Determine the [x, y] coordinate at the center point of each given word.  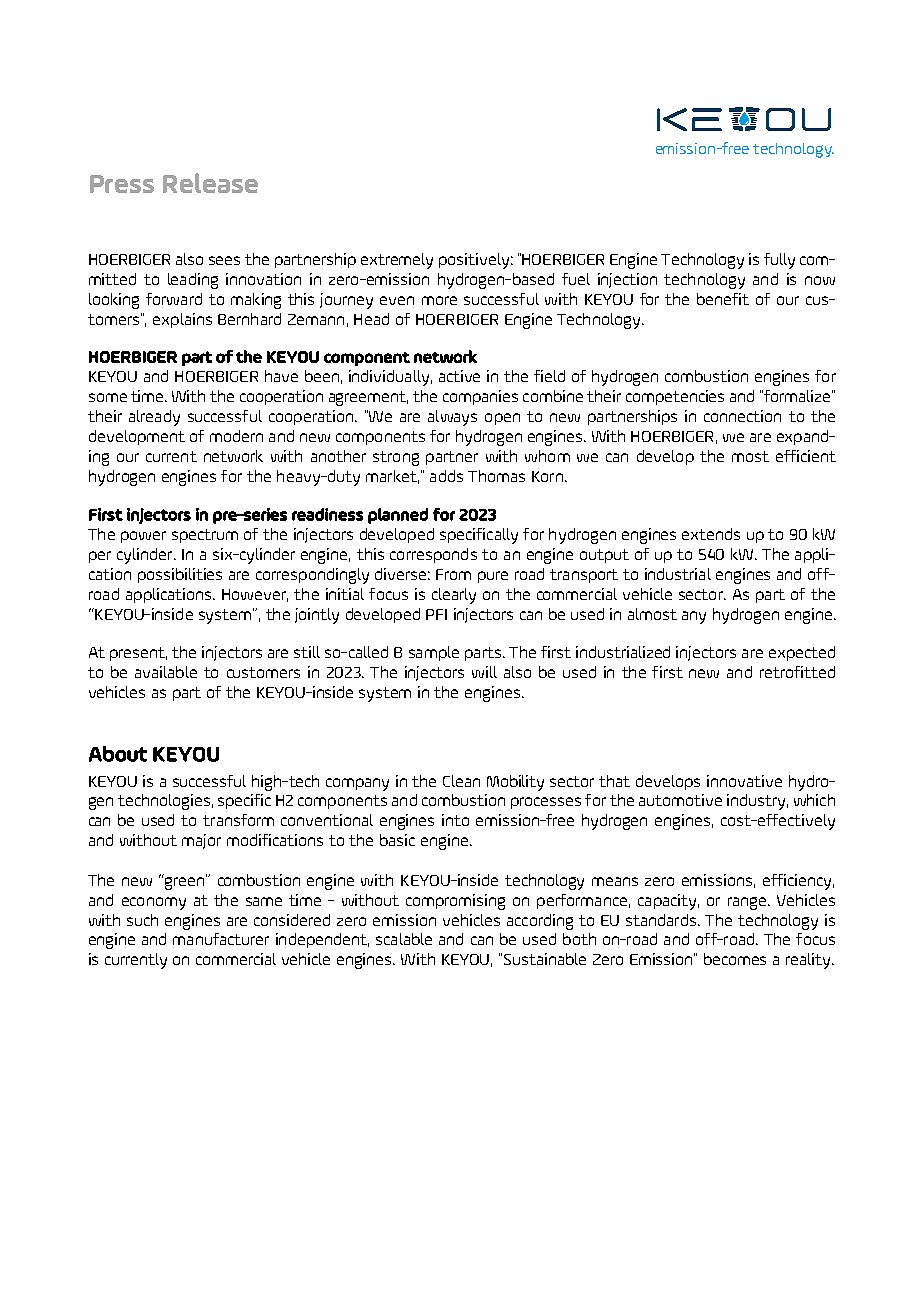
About [118, 754]
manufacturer [221, 939]
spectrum [205, 536]
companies [480, 397]
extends [711, 534]
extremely [397, 261]
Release [210, 183]
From [453, 574]
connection [742, 416]
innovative [744, 781]
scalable [404, 939]
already [154, 418]
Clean [461, 781]
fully [779, 261]
